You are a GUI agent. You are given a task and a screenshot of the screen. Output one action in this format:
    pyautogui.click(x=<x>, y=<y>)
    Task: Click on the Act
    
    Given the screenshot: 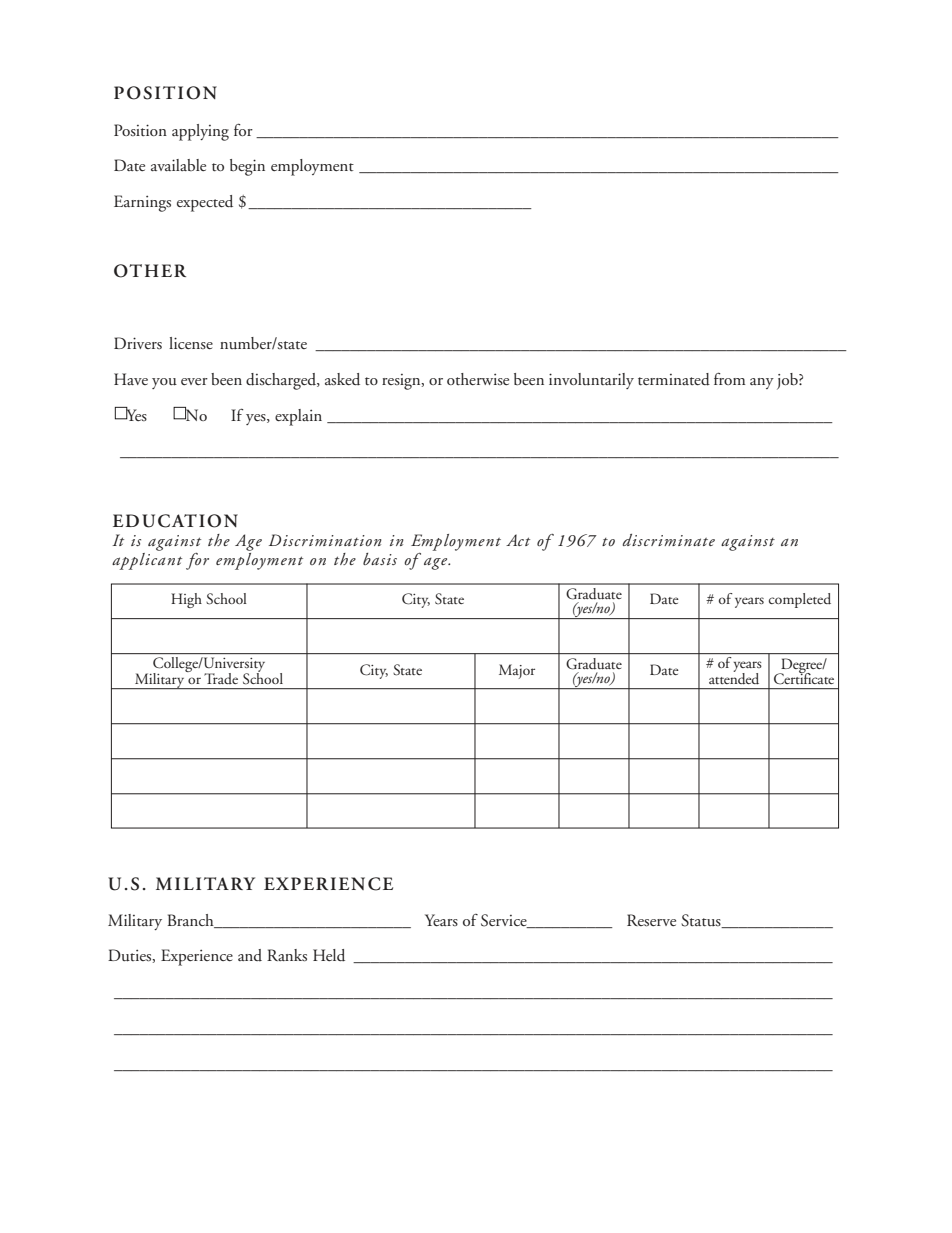 What is the action you would take?
    pyautogui.click(x=518, y=540)
